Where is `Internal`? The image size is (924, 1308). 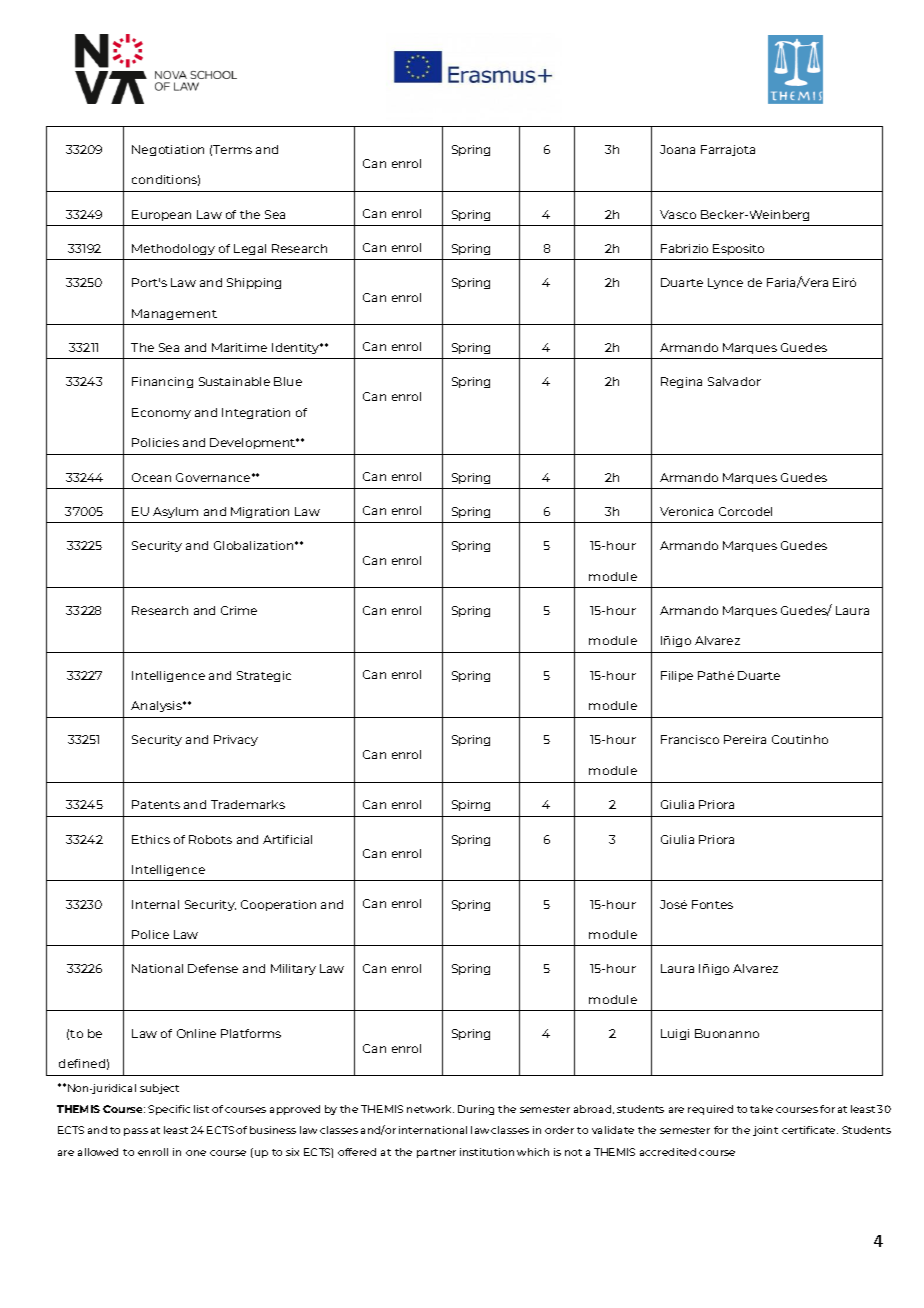
Internal is located at coordinates (155, 904).
